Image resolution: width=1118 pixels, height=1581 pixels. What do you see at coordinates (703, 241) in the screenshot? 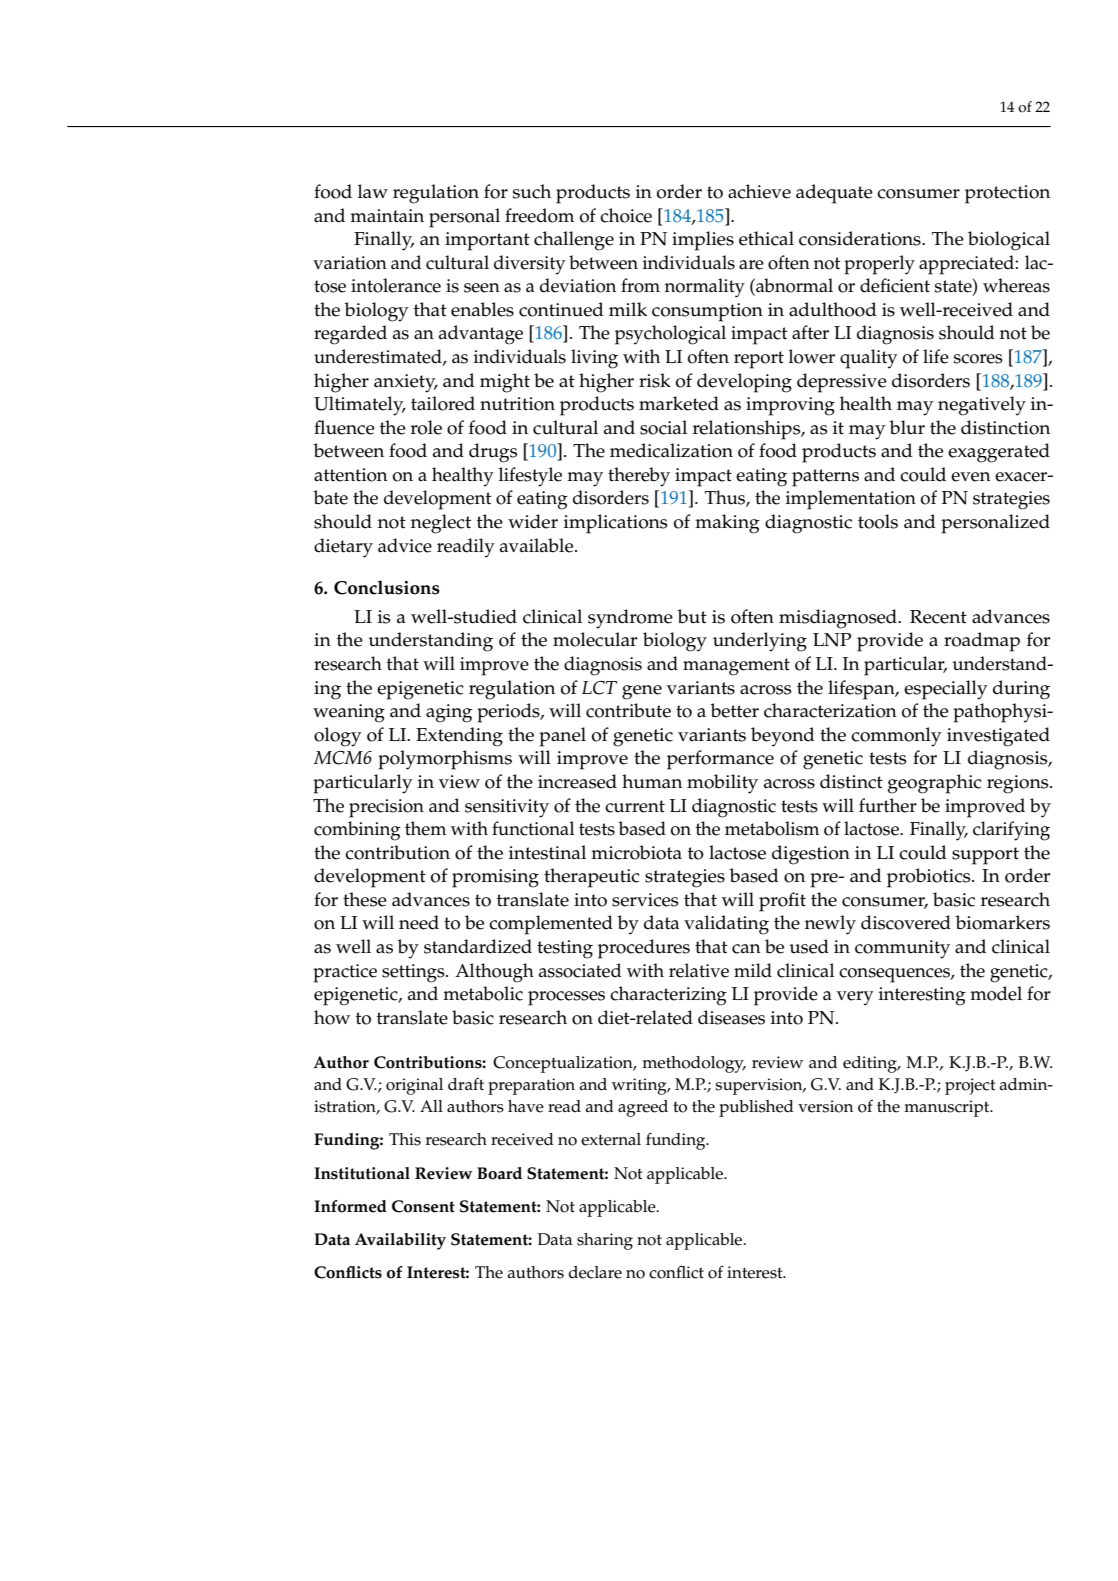
I see `implies` at bounding box center [703, 241].
